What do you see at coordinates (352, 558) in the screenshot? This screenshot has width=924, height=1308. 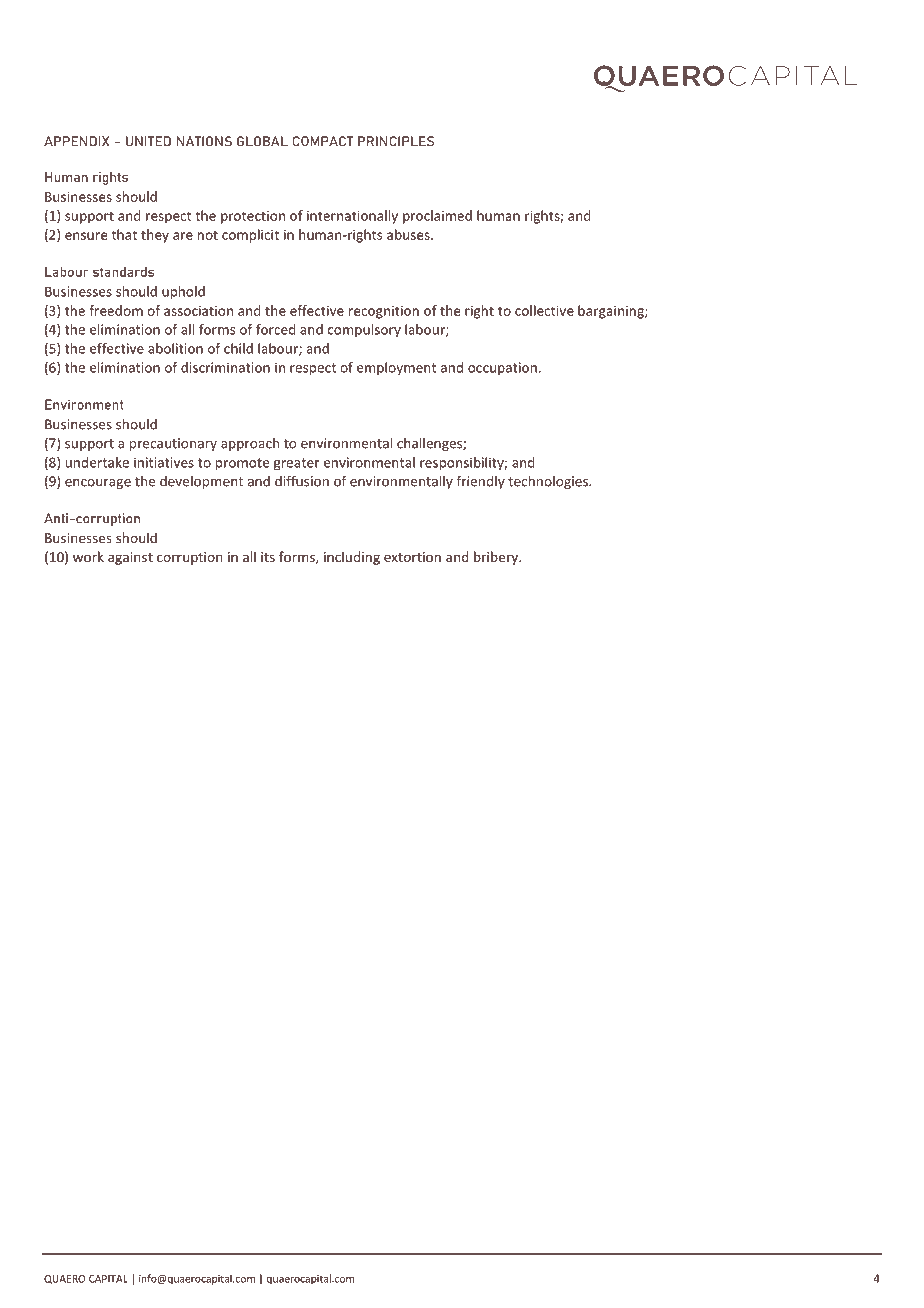 I see `including` at bounding box center [352, 558].
